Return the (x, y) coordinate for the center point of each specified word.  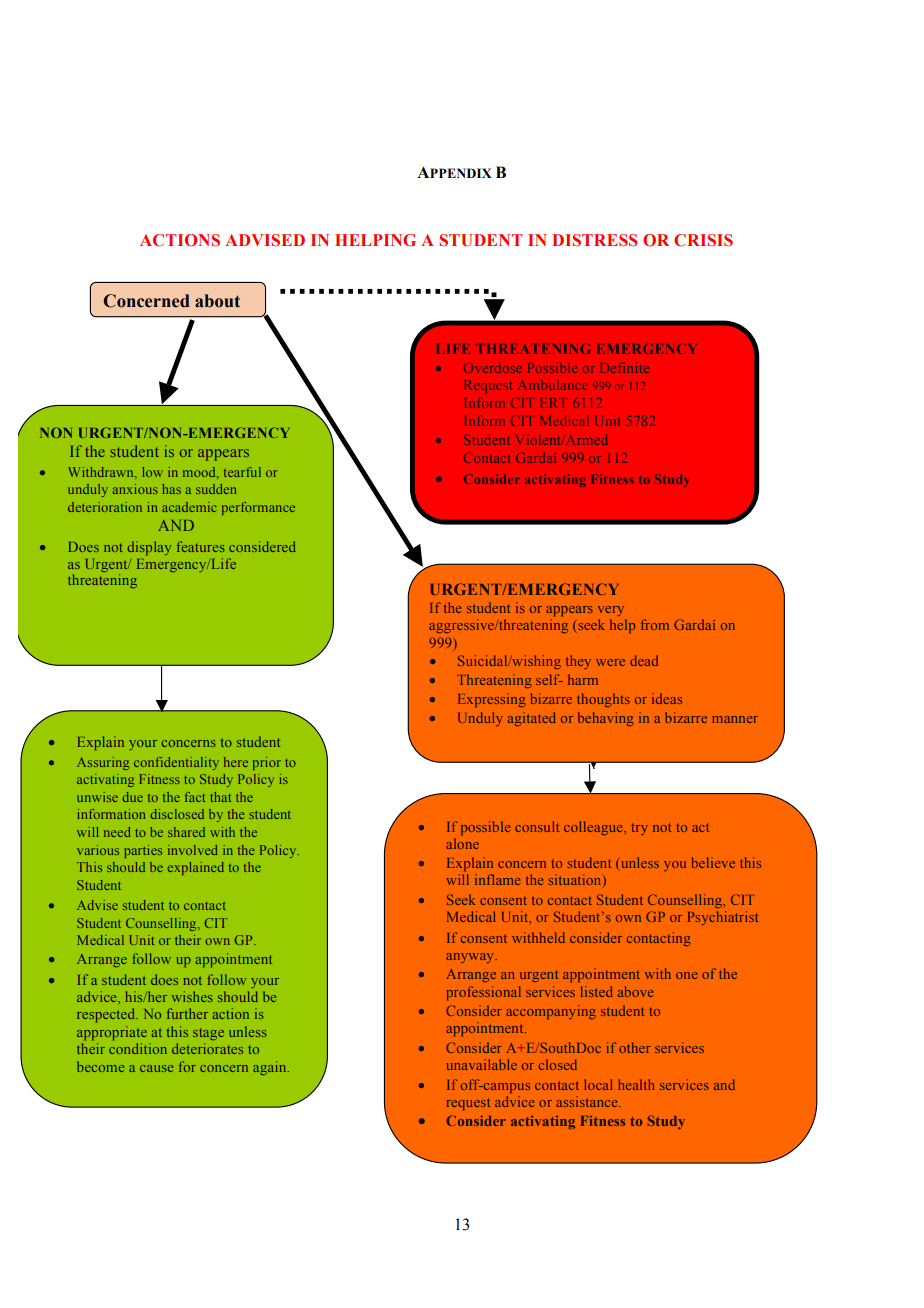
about (217, 301)
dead (644, 660)
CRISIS (703, 240)
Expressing (492, 700)
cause (156, 1068)
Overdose (493, 368)
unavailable (482, 1064)
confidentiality (176, 763)
